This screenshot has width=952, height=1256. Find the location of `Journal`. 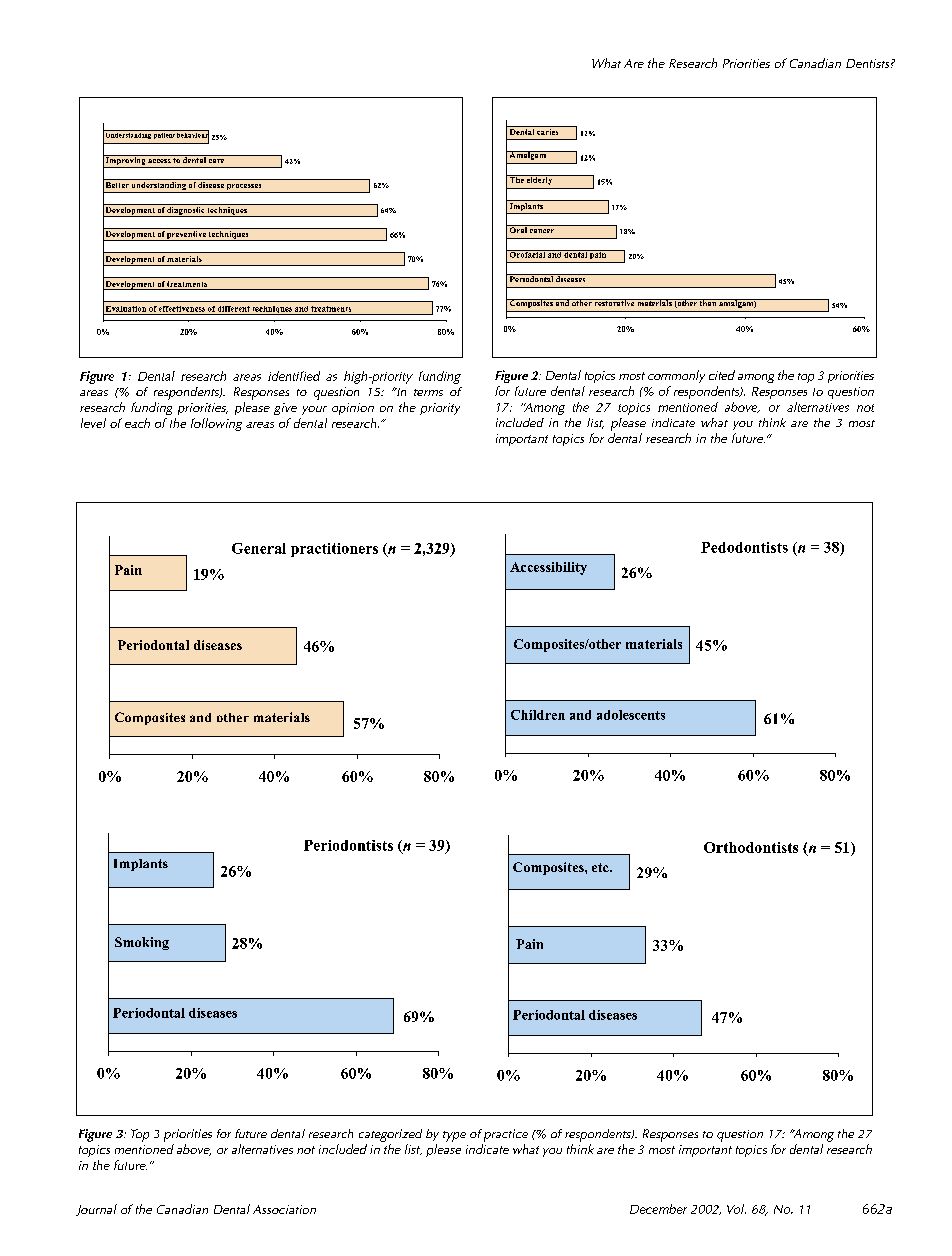

Journal is located at coordinates (96, 1210).
